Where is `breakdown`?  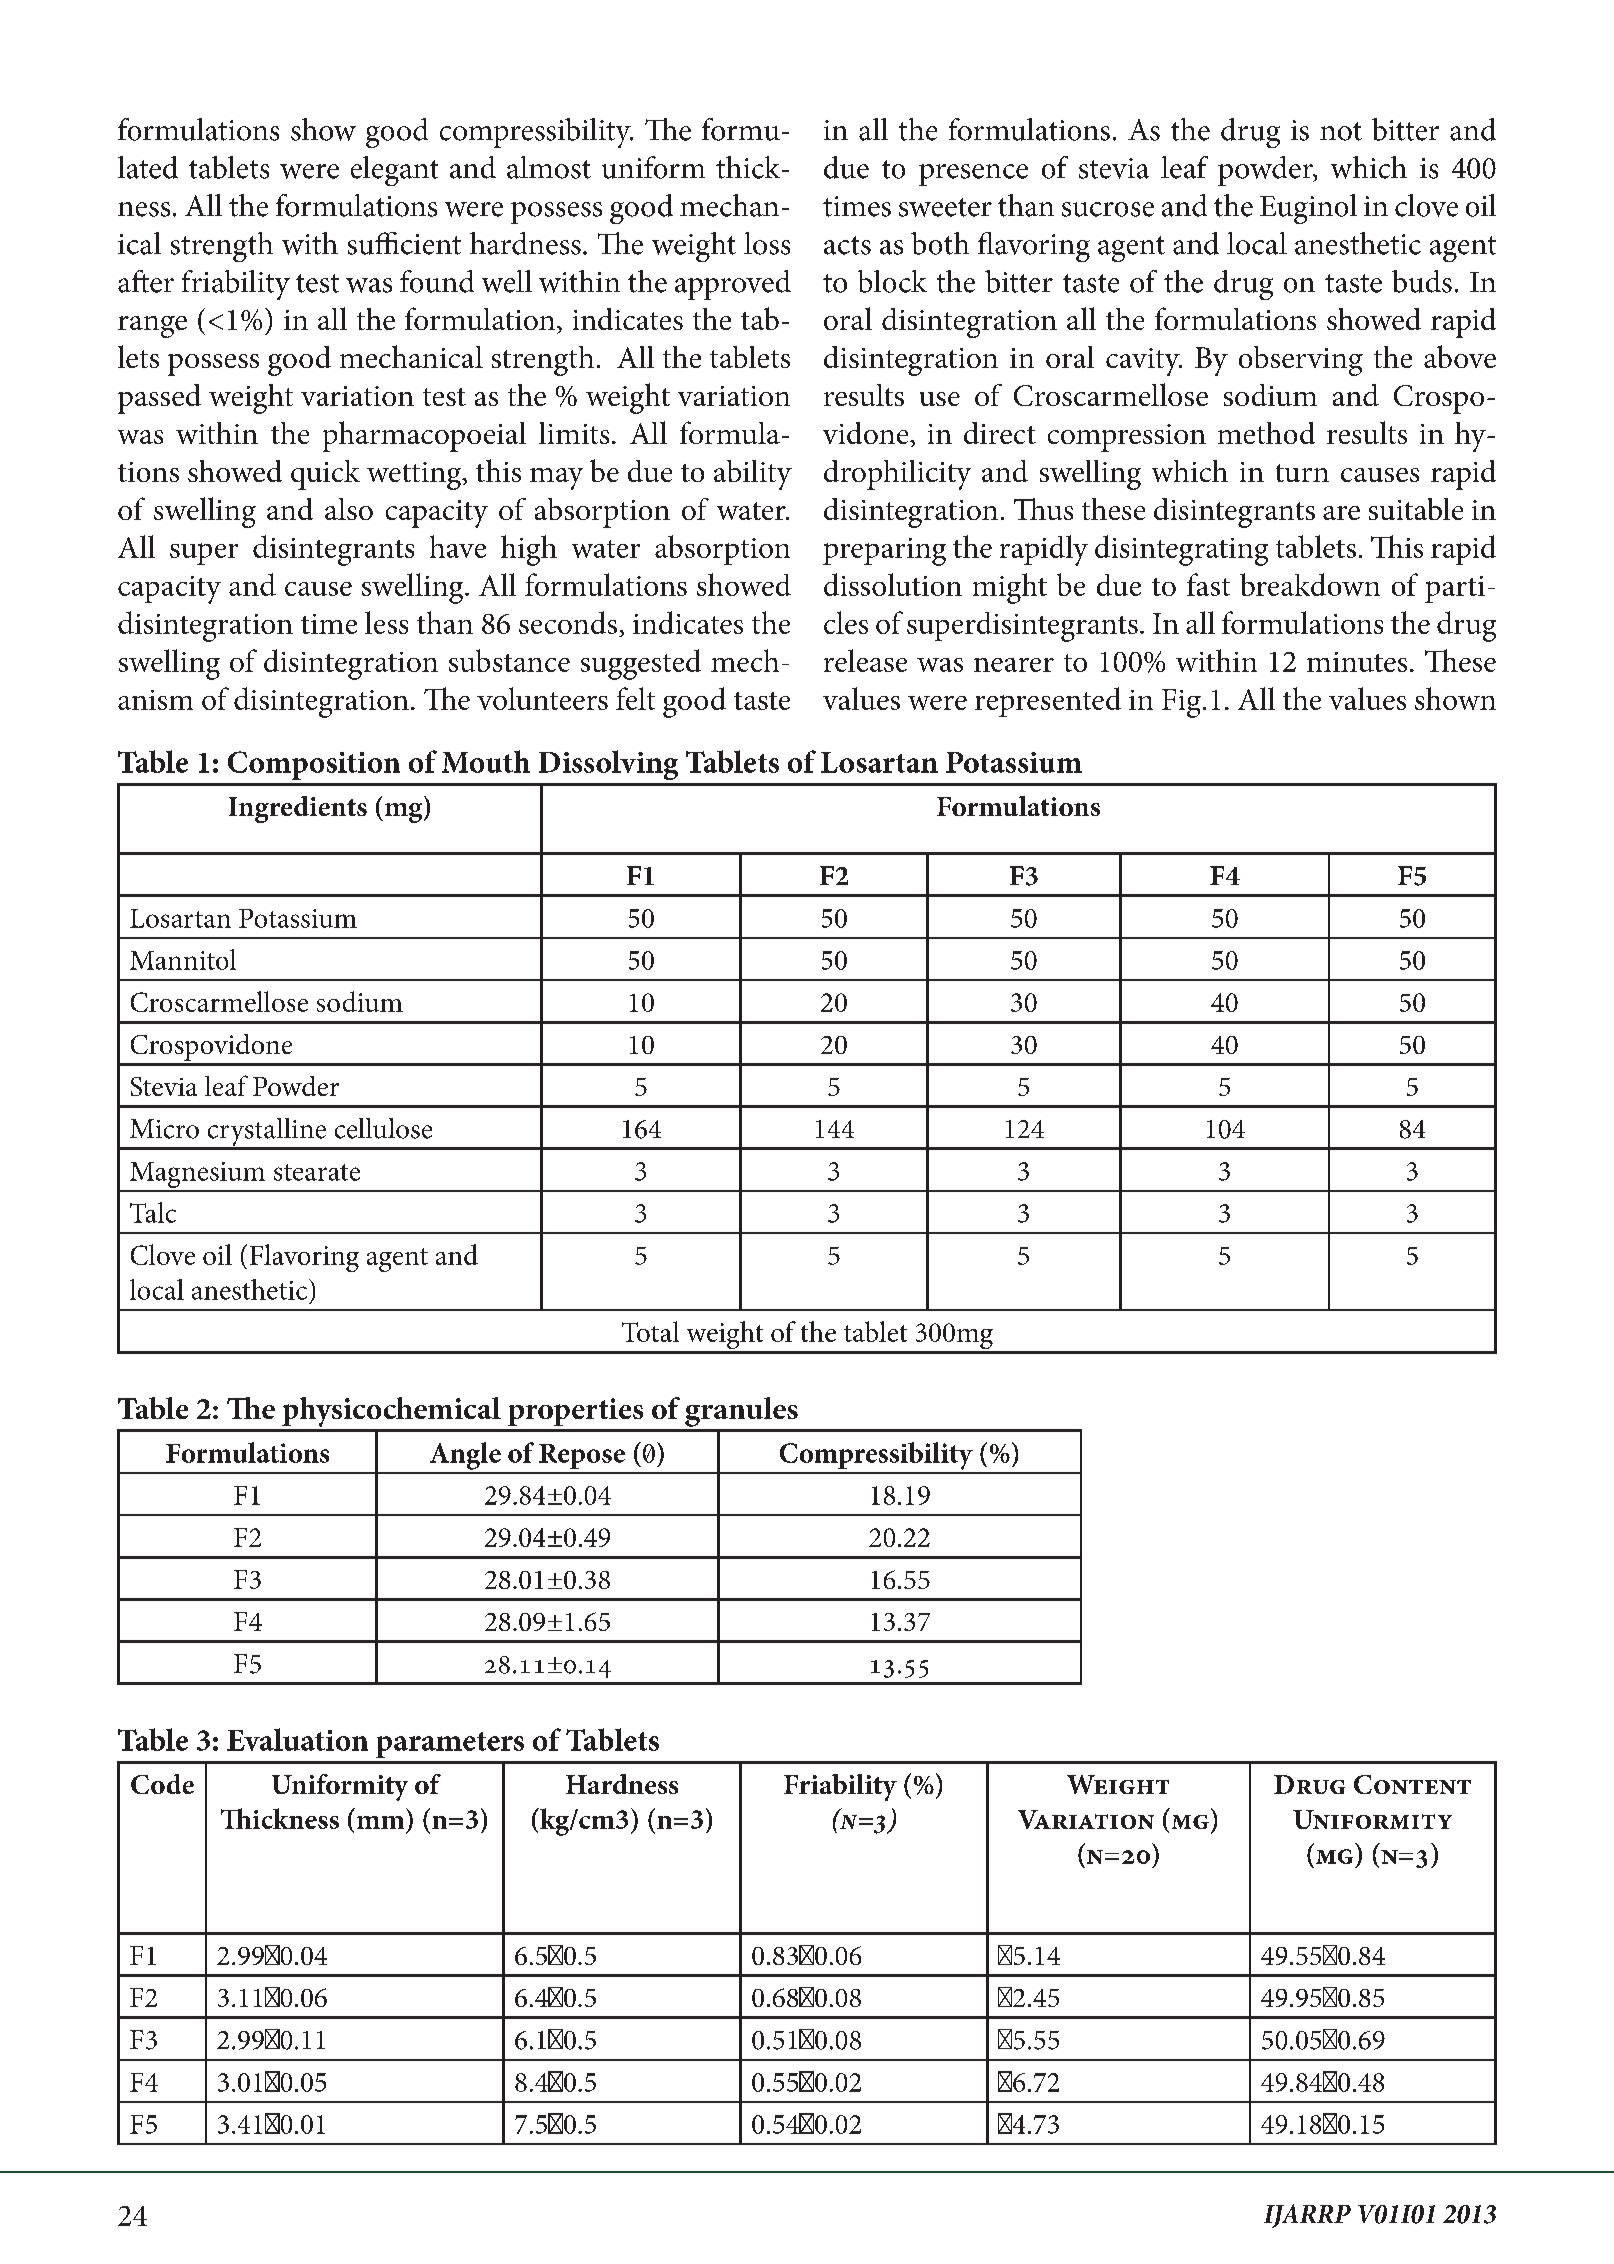
breakdown is located at coordinates (1310, 584).
